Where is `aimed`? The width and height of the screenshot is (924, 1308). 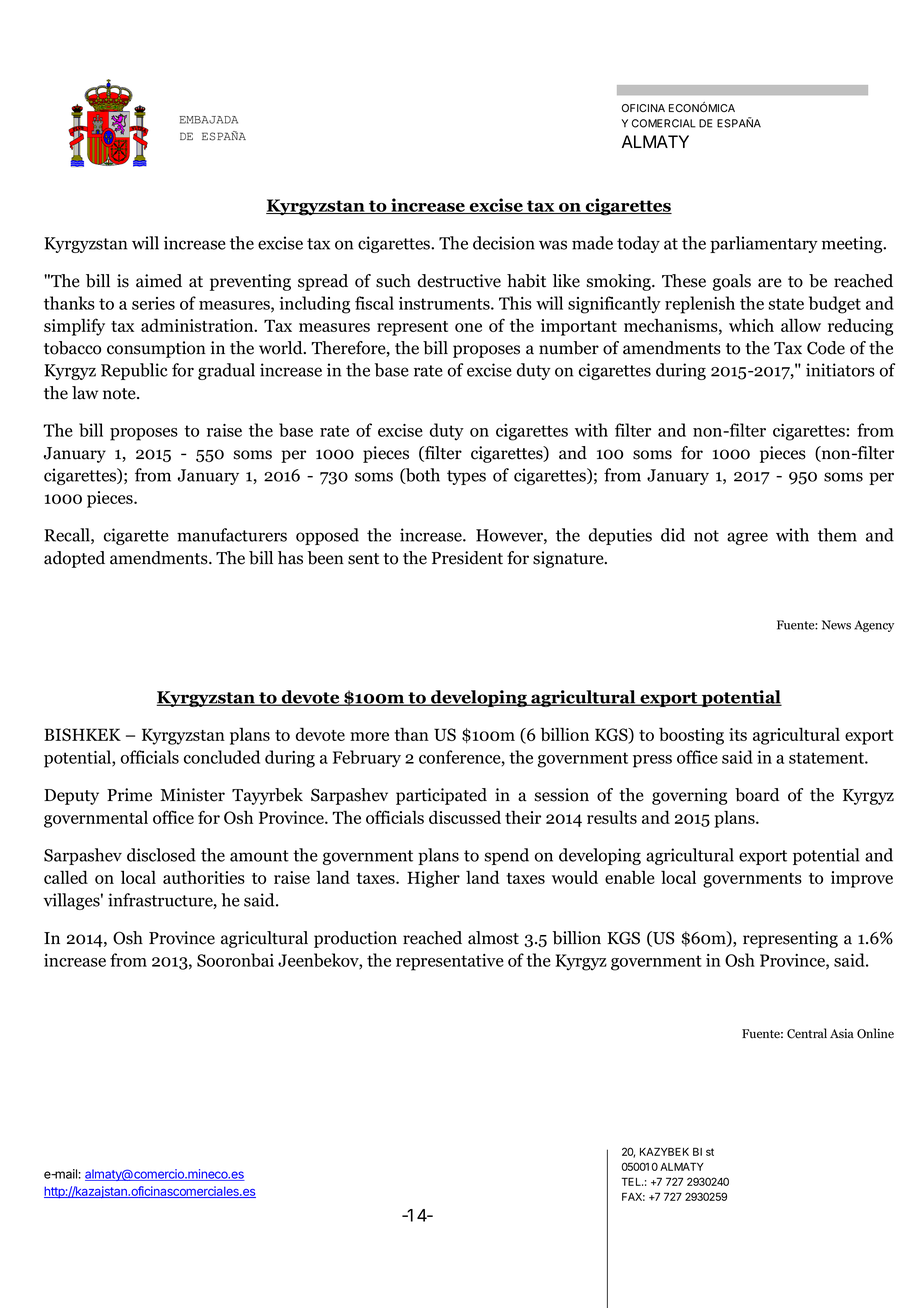
aimed is located at coordinates (159, 281).
